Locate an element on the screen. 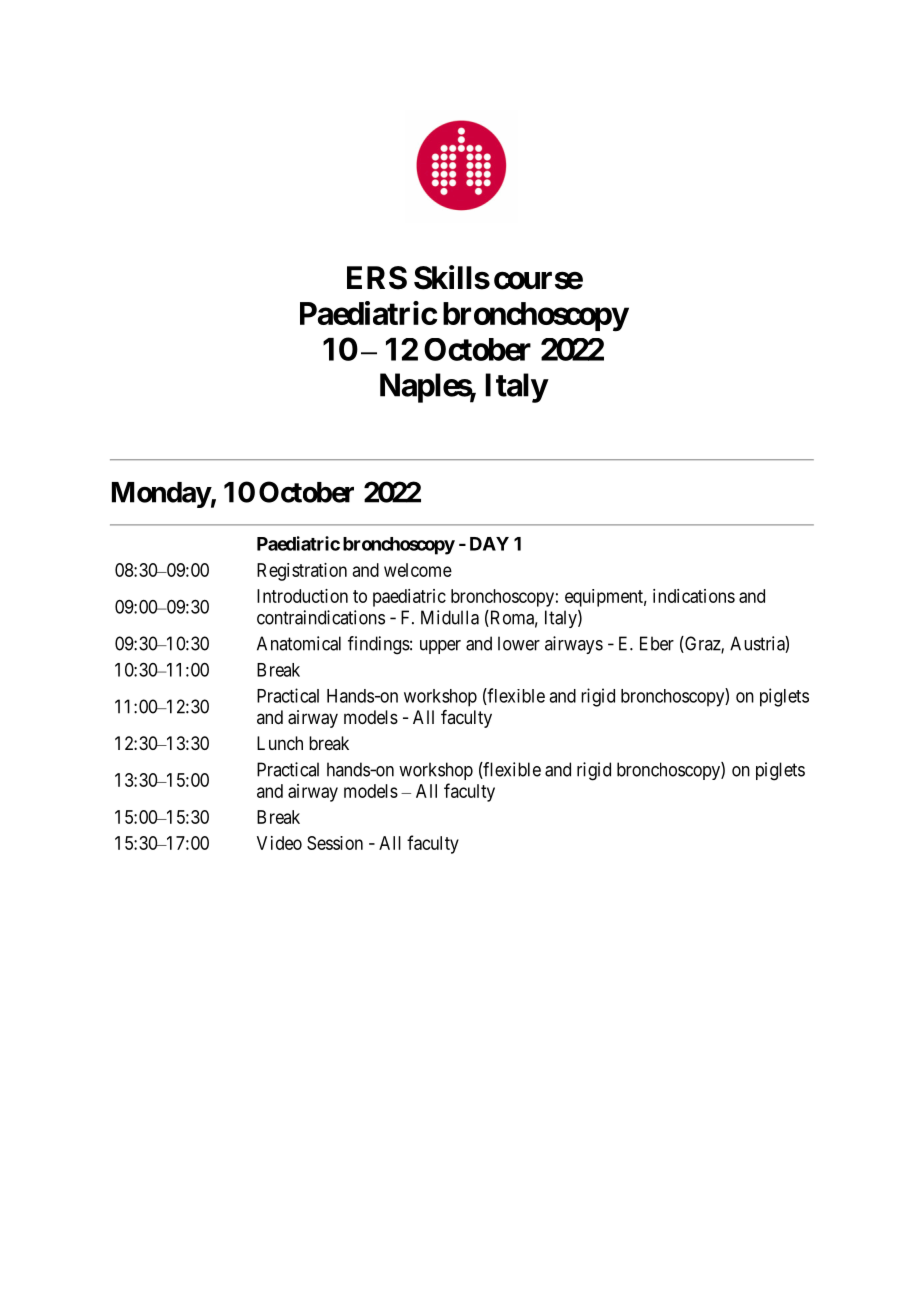  Registration is located at coordinates (302, 572).
